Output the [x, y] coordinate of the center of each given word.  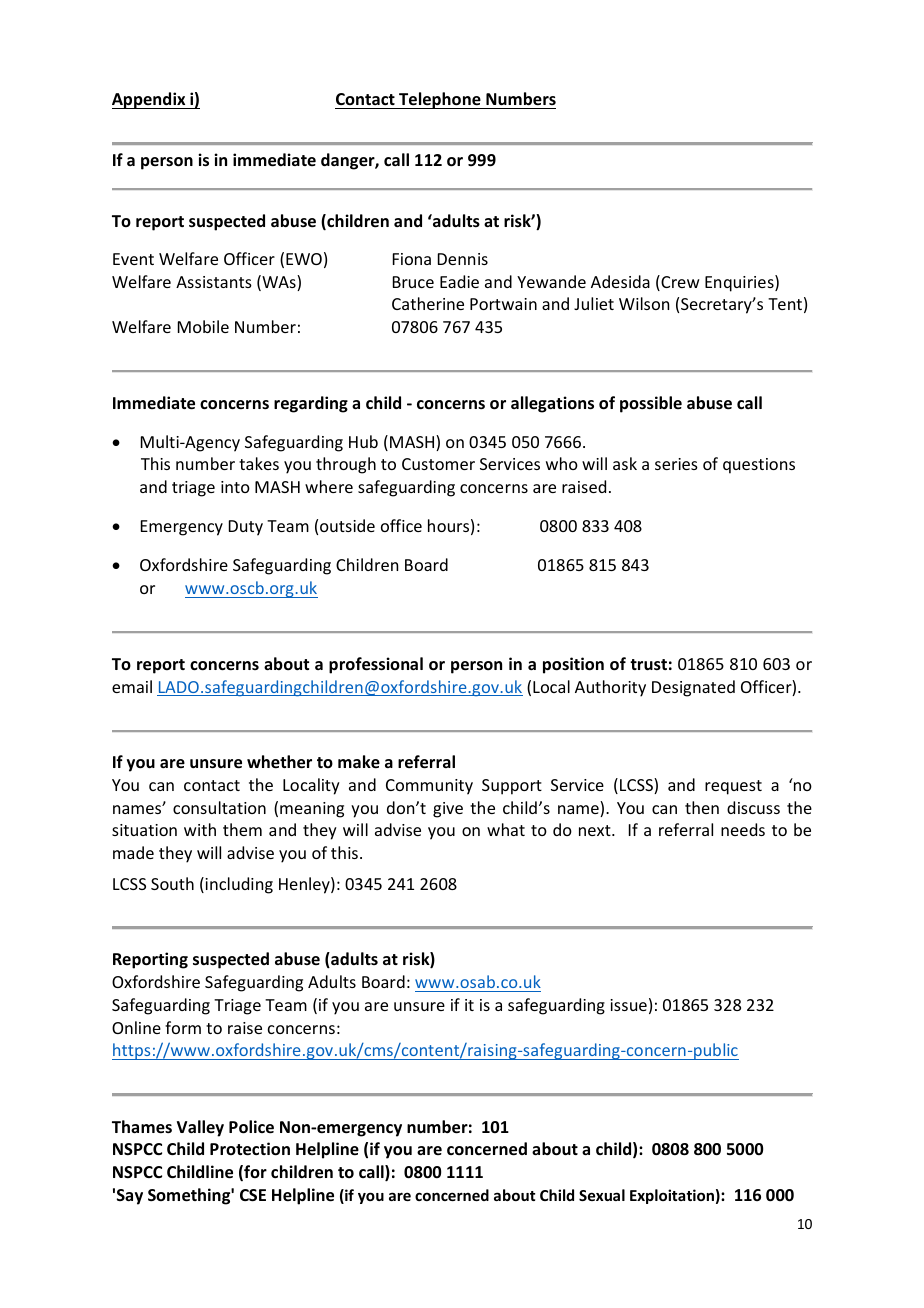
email [132, 686]
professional [376, 665]
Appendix [150, 100]
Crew [679, 283]
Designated [693, 688]
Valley [200, 1128]
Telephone [440, 100]
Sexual [602, 1195]
